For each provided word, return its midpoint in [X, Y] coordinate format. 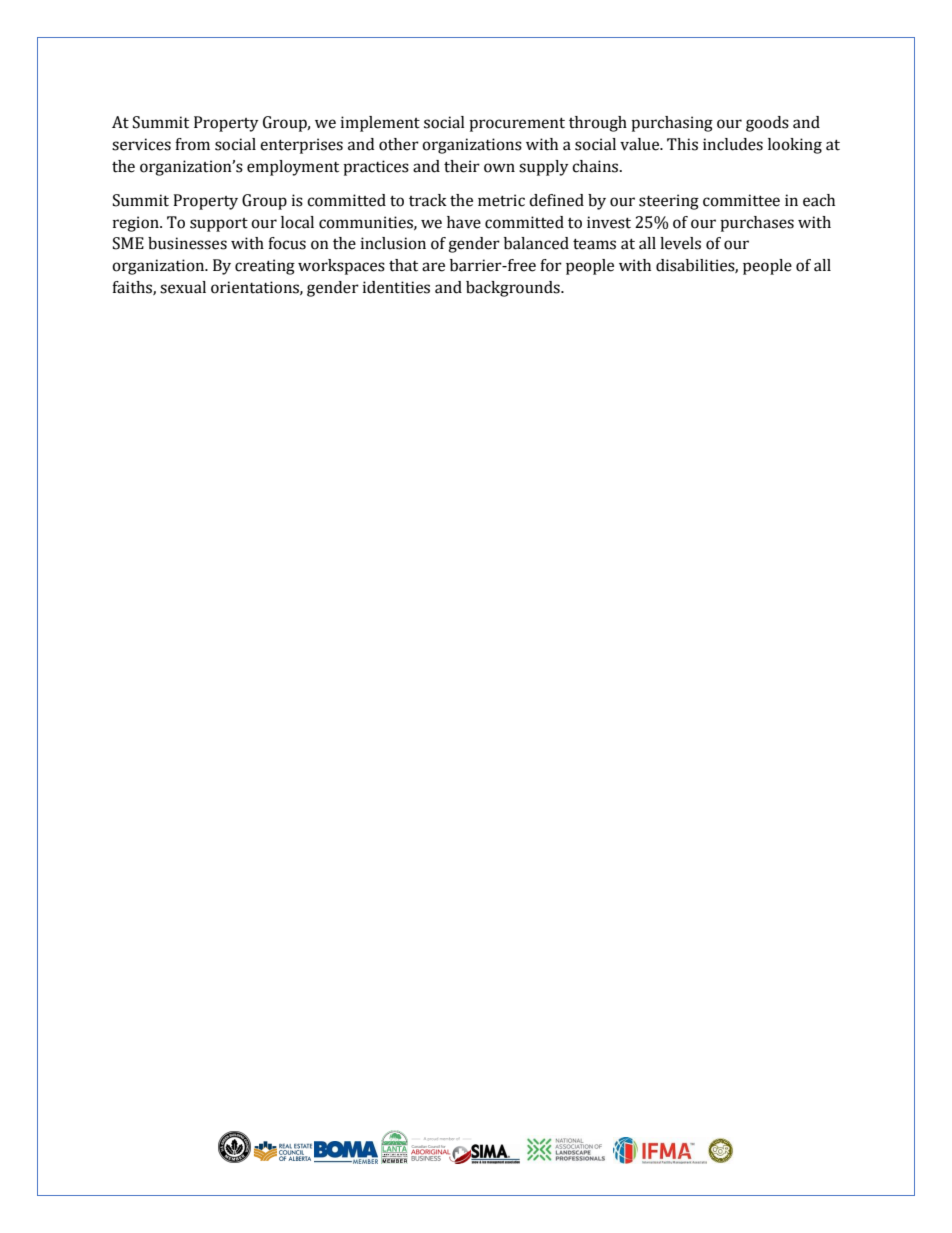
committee [741, 200]
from [192, 144]
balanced [536, 243]
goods [767, 124]
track [428, 200]
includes [733, 144]
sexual [183, 287]
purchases [757, 224]
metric [501, 200]
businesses [187, 243]
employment [293, 168]
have [464, 222]
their [462, 166]
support [219, 225]
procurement [517, 124]
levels [680, 243]
